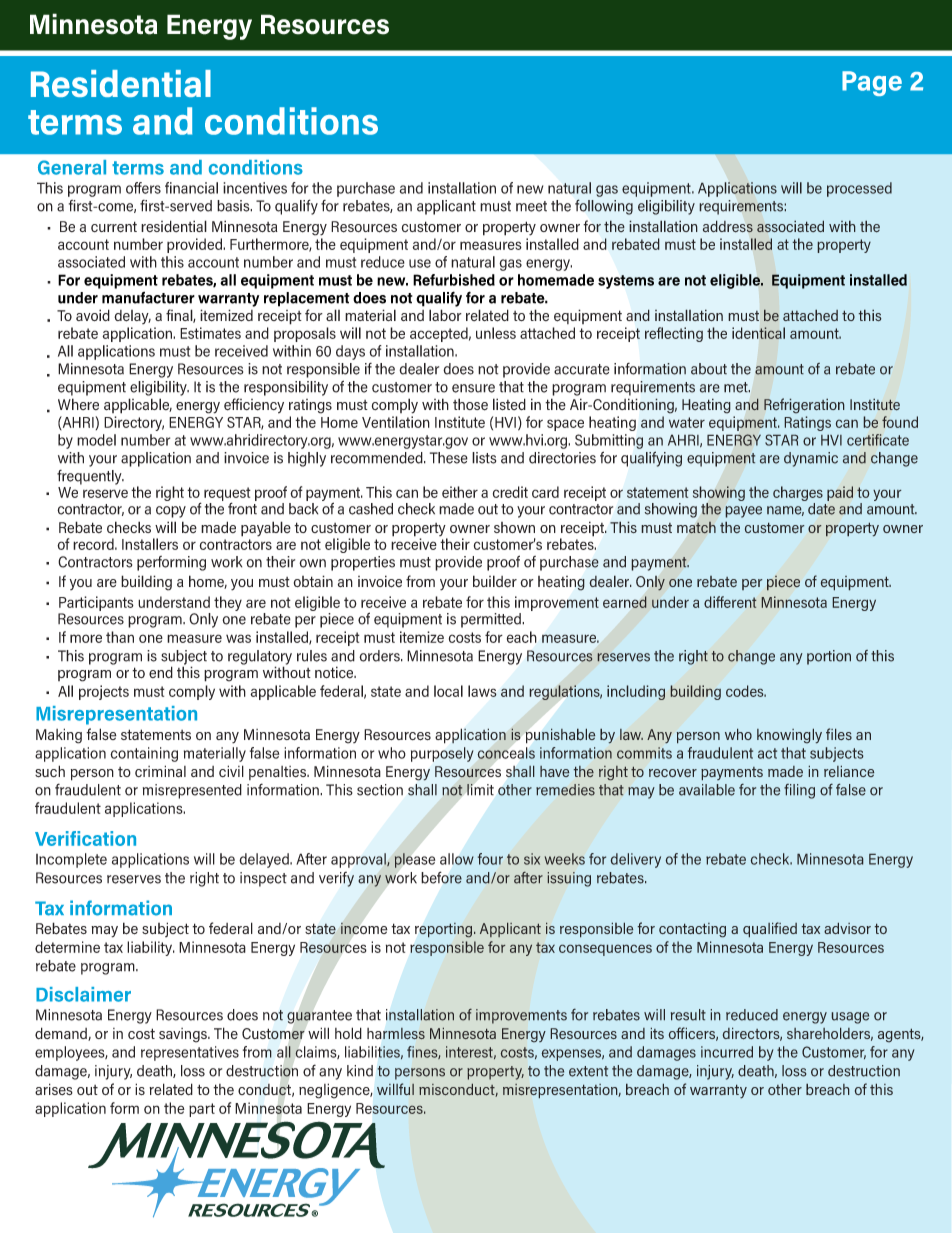 This page has width=952, height=1233. I want to click on representatives, so click(190, 1053).
